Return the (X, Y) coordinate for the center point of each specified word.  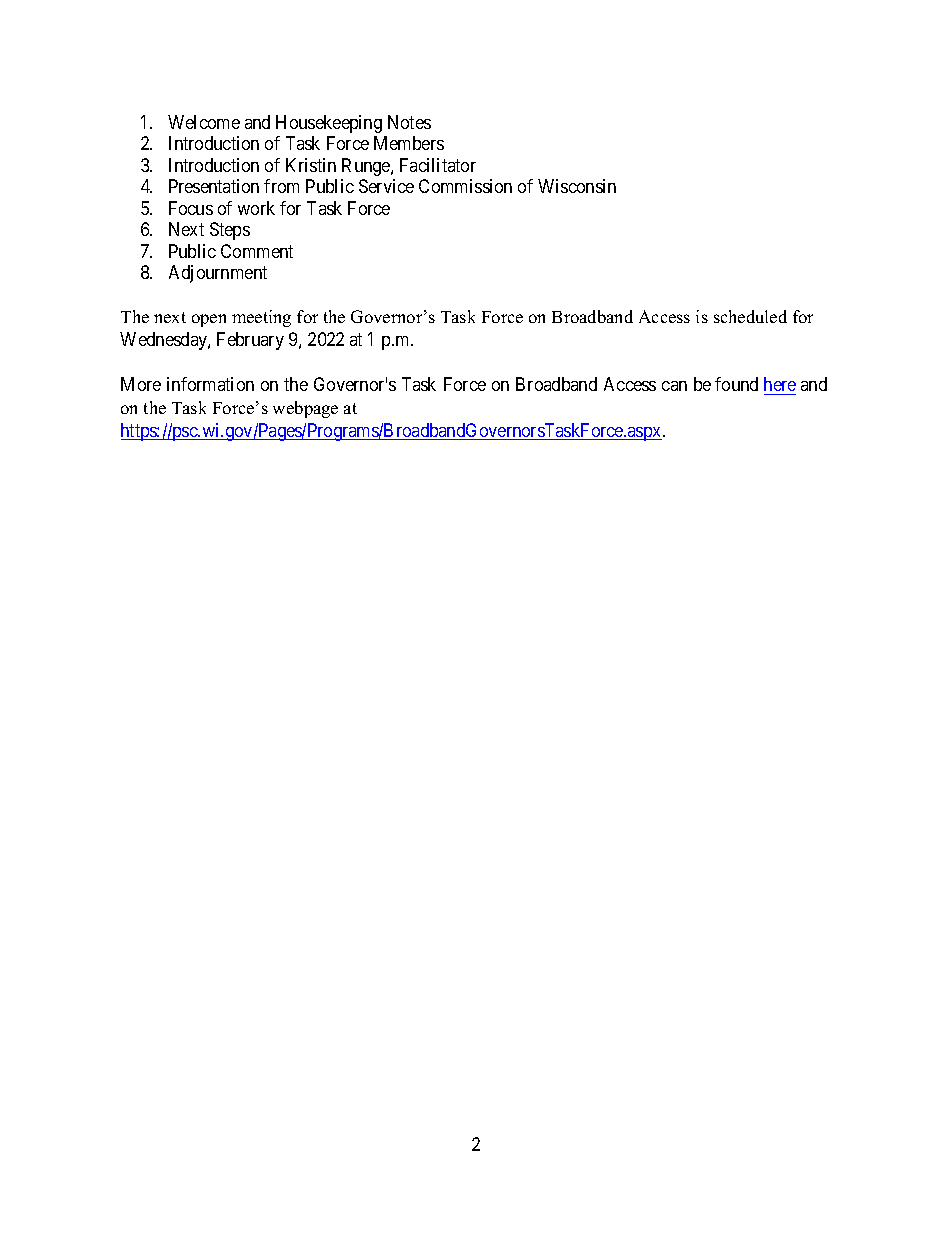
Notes (409, 122)
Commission (465, 186)
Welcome (204, 122)
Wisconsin (577, 186)
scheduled (750, 316)
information (210, 384)
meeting (261, 318)
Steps (230, 231)
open (209, 320)
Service (386, 186)
